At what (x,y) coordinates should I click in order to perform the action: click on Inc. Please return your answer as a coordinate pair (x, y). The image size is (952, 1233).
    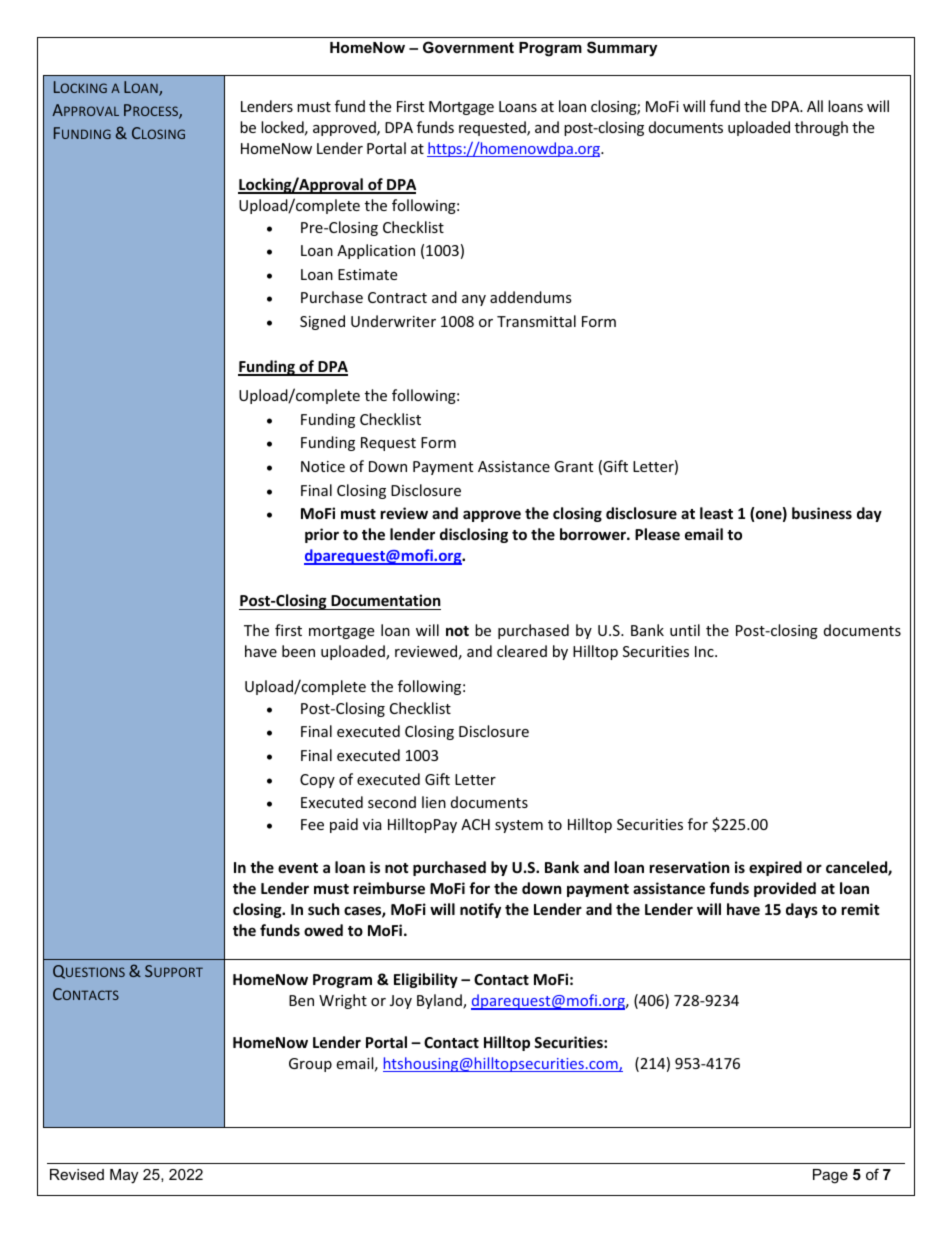
    Looking at the image, I should click on (705, 651).
